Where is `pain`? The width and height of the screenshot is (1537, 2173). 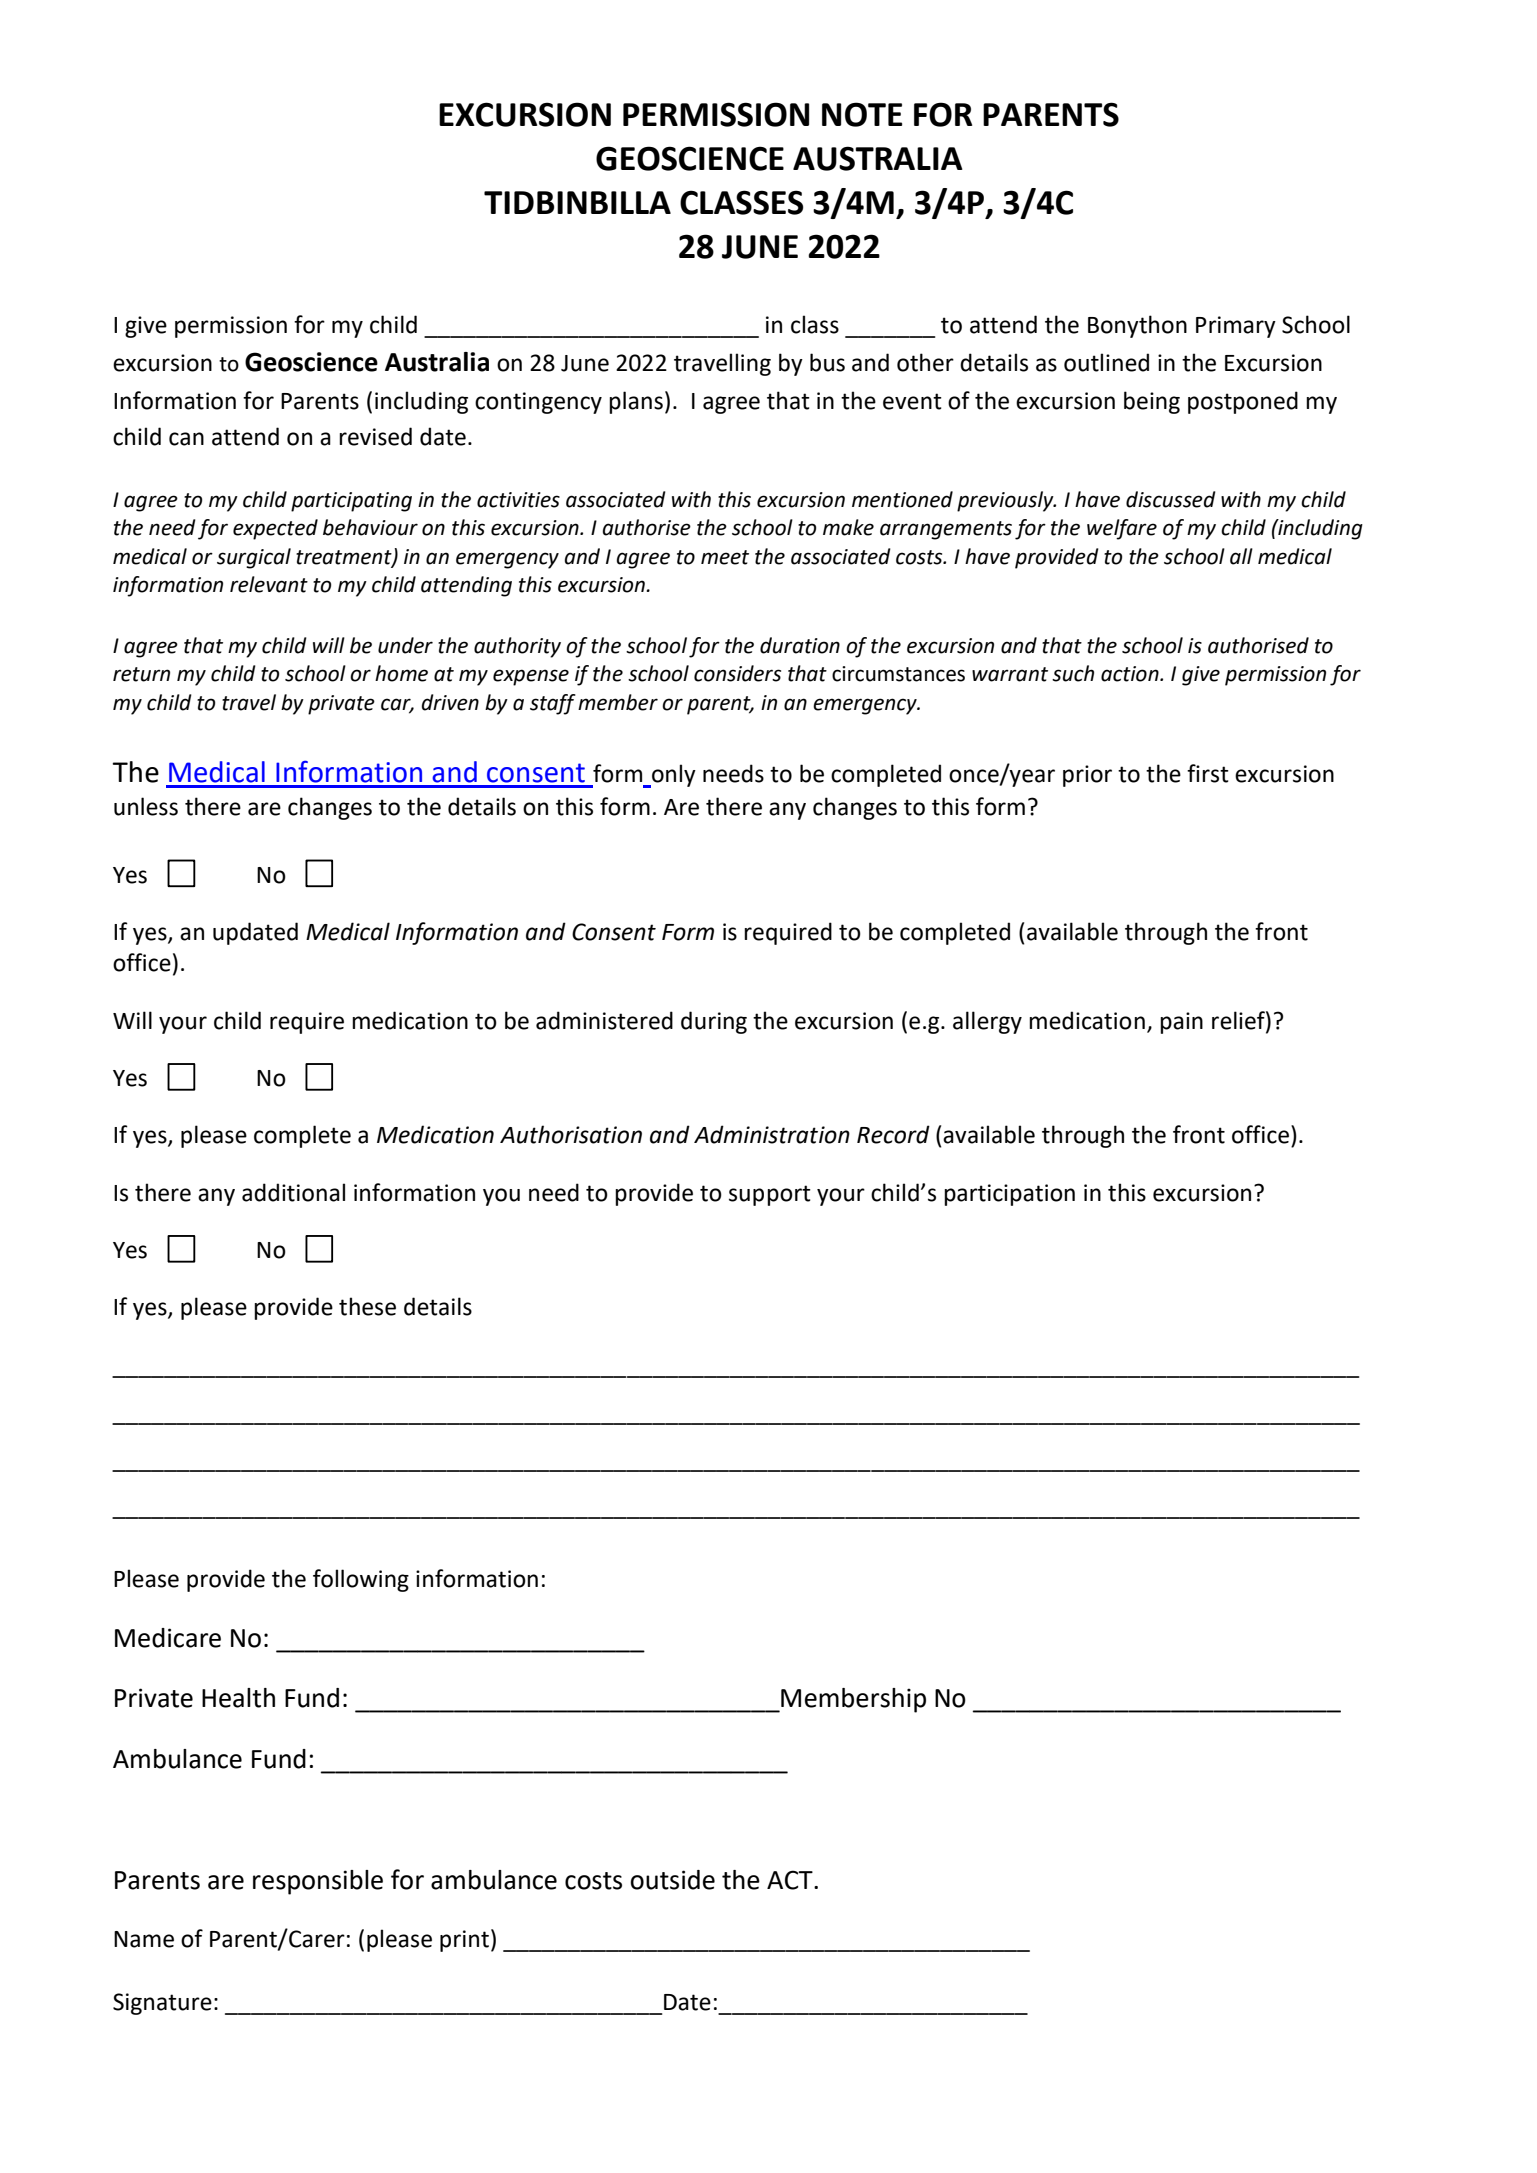
pain is located at coordinates (1181, 1023).
